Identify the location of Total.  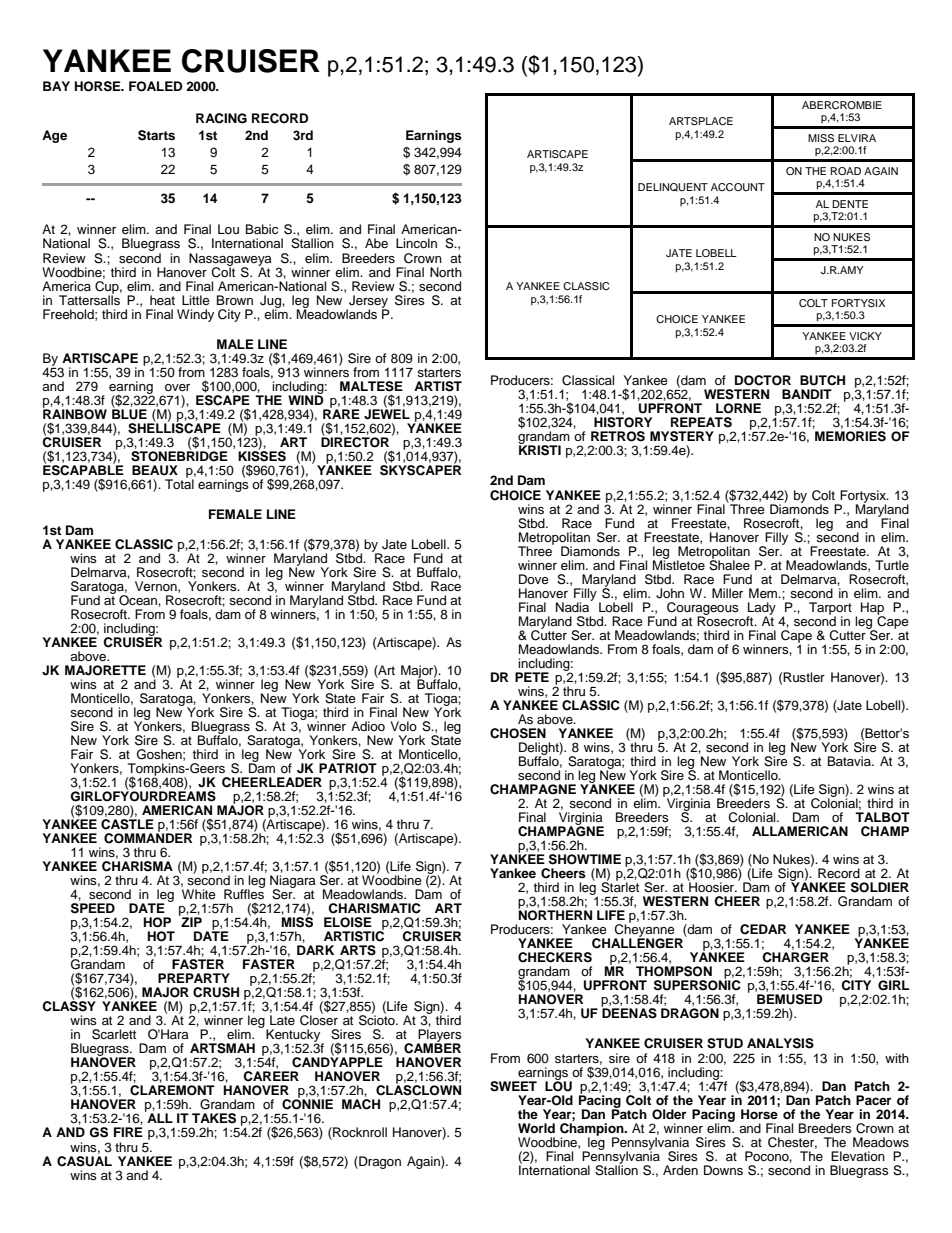
(179, 483).
